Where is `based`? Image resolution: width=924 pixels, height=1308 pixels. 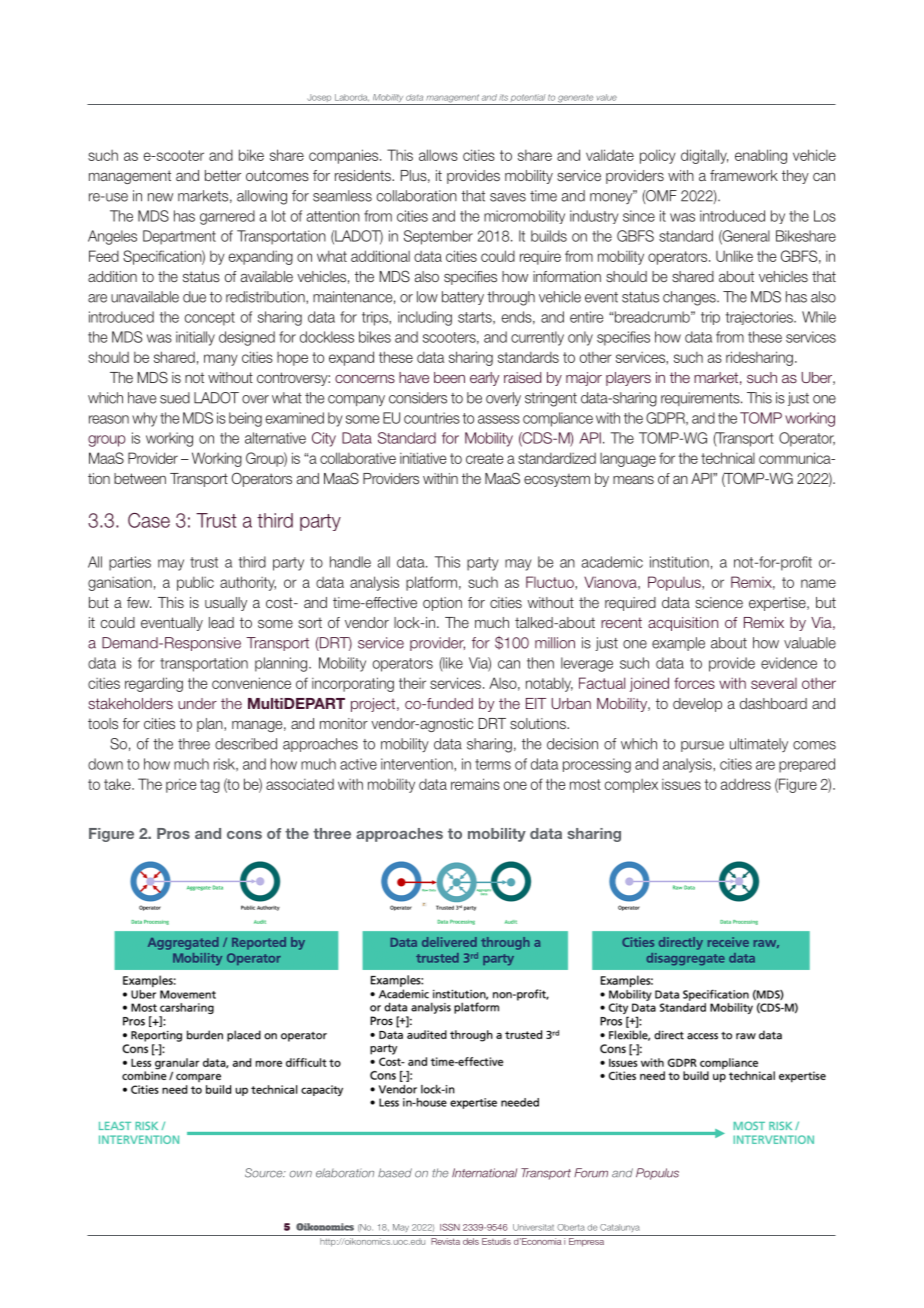 based is located at coordinates (395, 1173).
